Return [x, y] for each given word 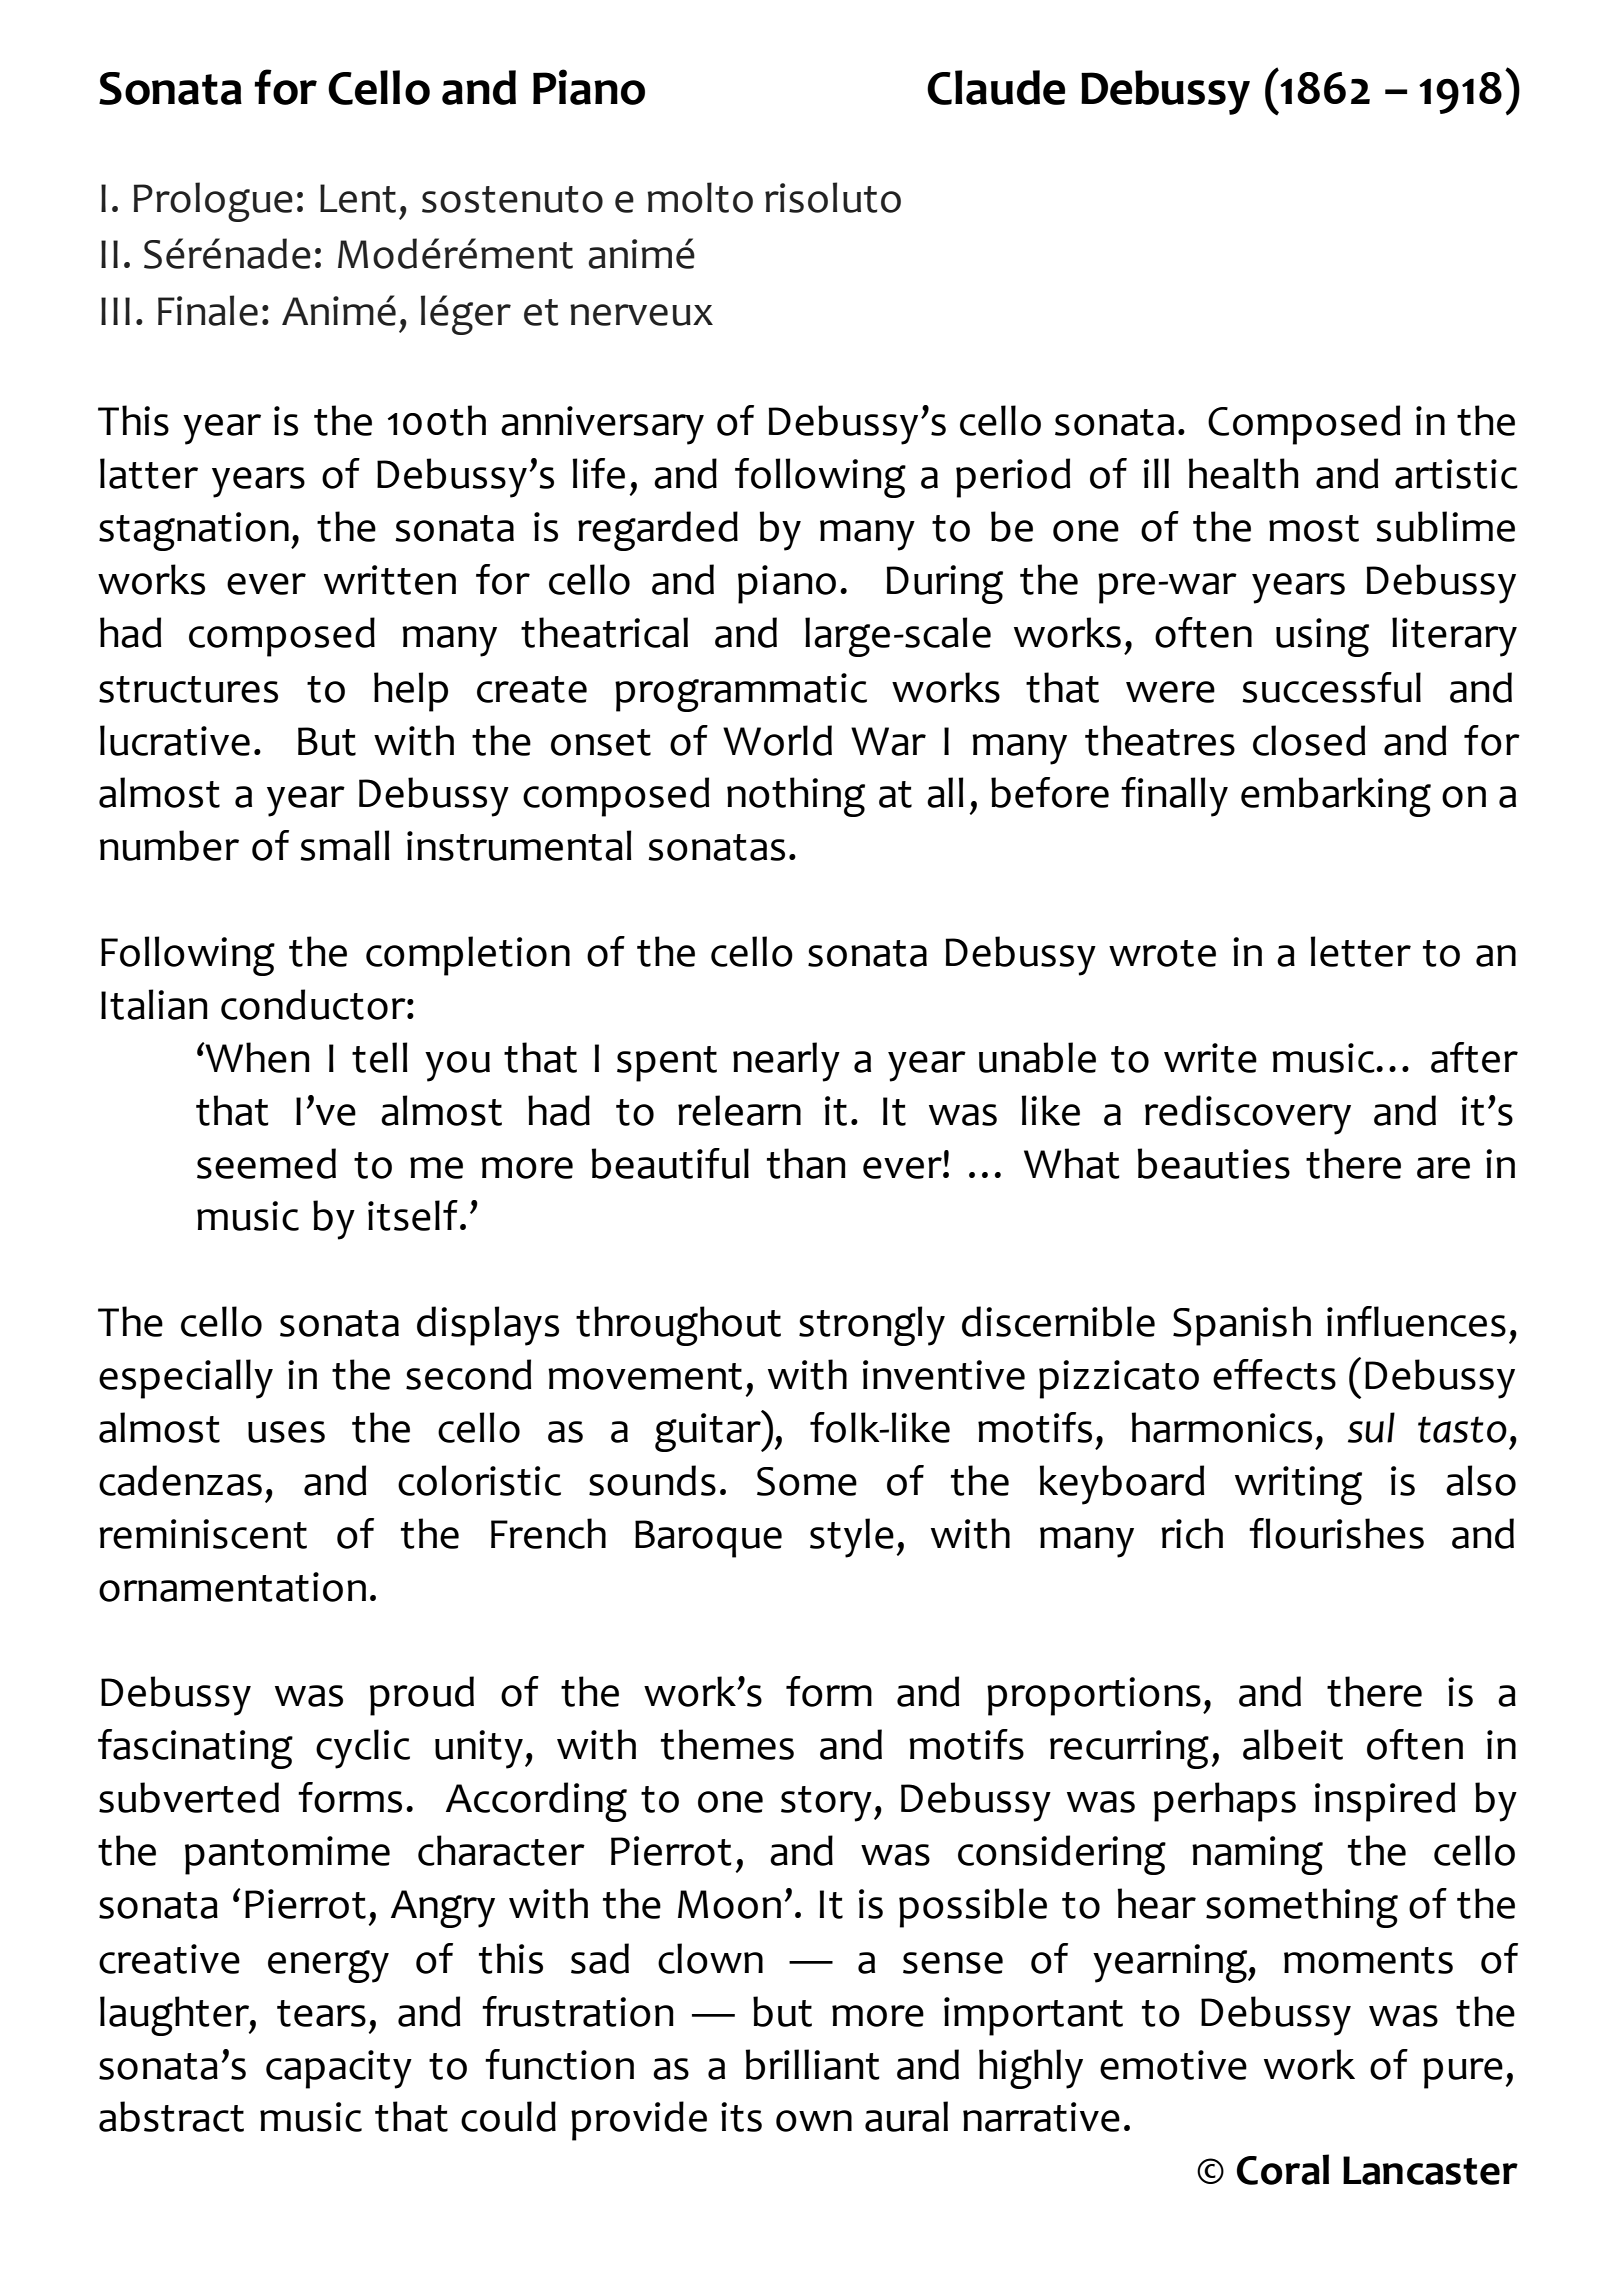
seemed [266, 1163]
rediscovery [1248, 1115]
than [806, 1163]
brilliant [813, 2064]
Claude [996, 87]
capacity [339, 2069]
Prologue [213, 202]
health [1244, 473]
